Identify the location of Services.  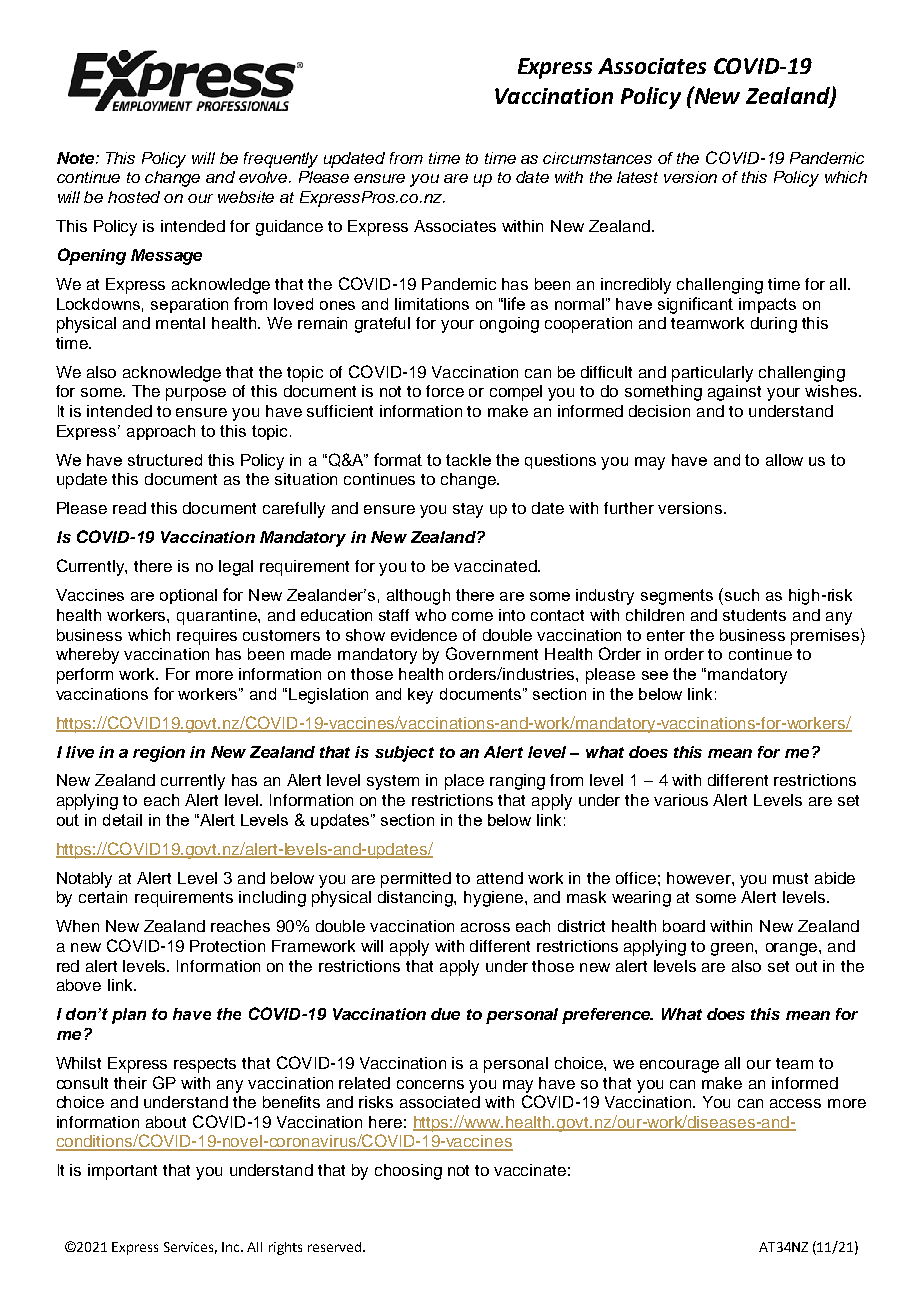
(190, 1248).
